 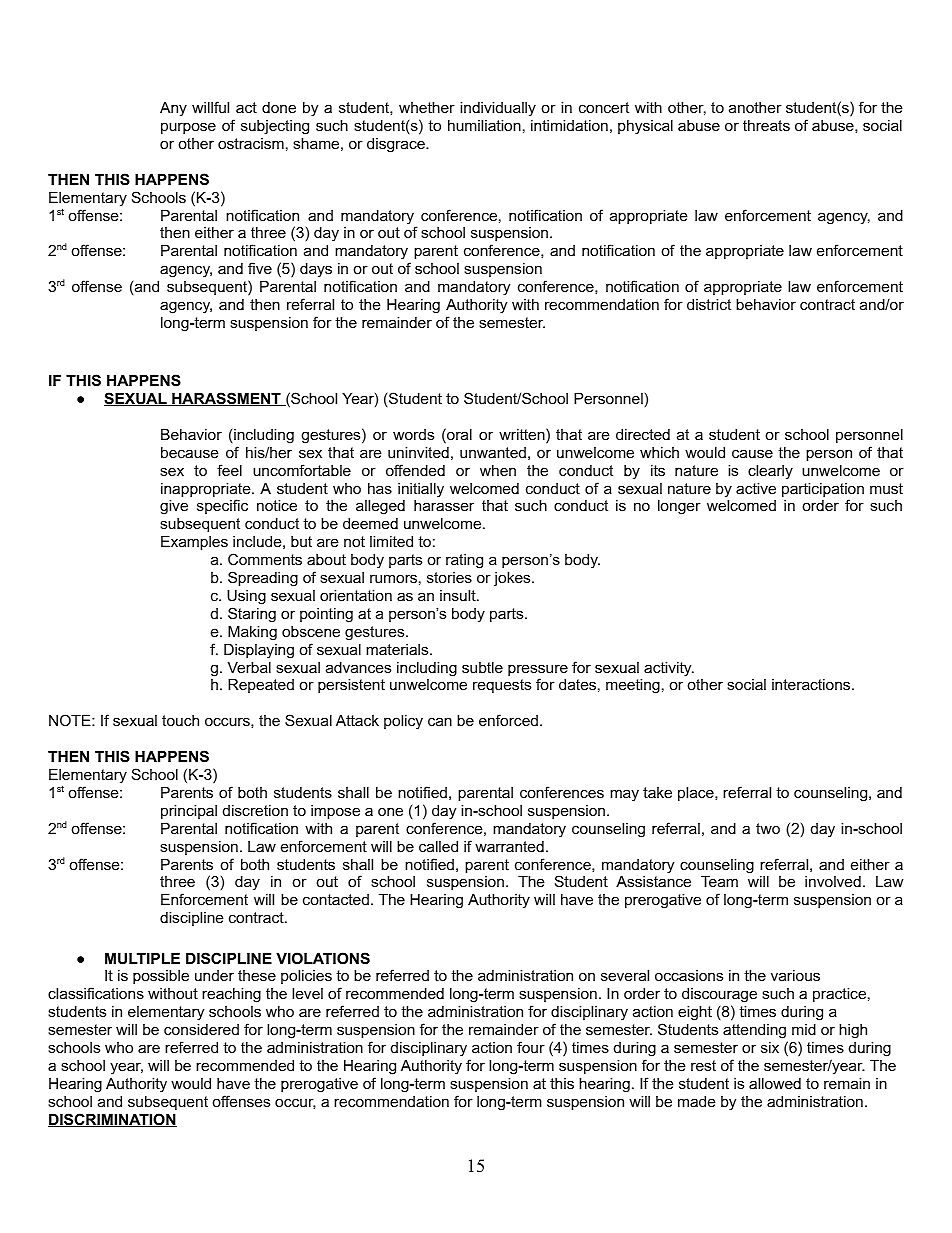 I want to click on MULTIPLE, so click(x=142, y=958).
